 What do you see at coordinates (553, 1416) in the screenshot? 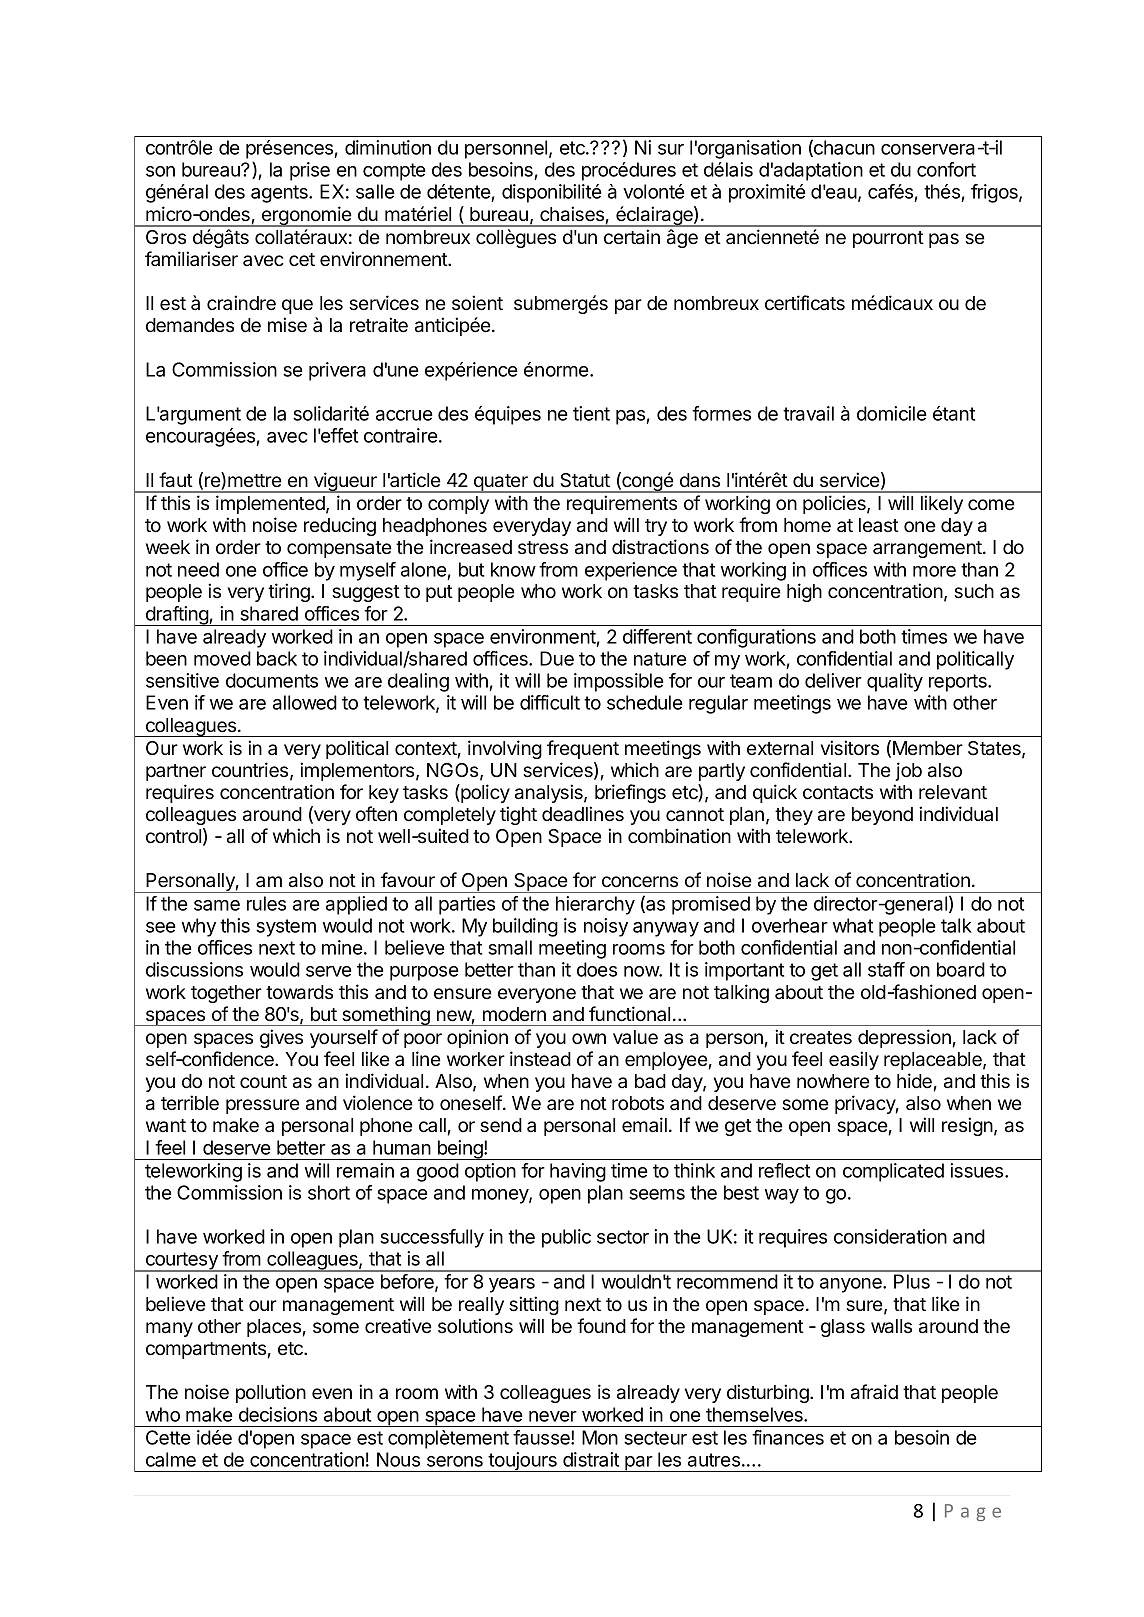
I see `never` at bounding box center [553, 1416].
